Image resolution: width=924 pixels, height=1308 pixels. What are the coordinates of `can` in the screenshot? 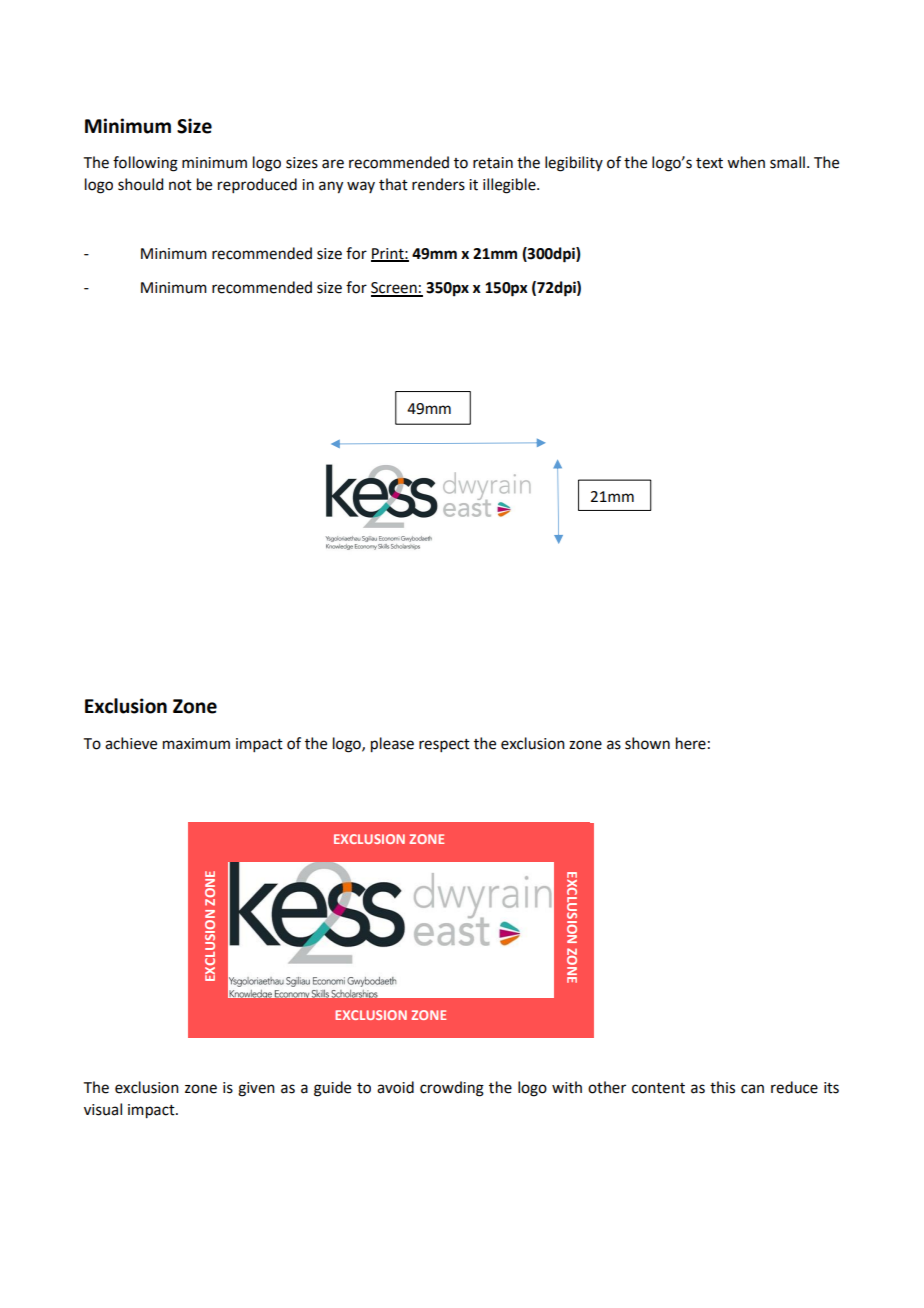 It's located at (752, 1089).
